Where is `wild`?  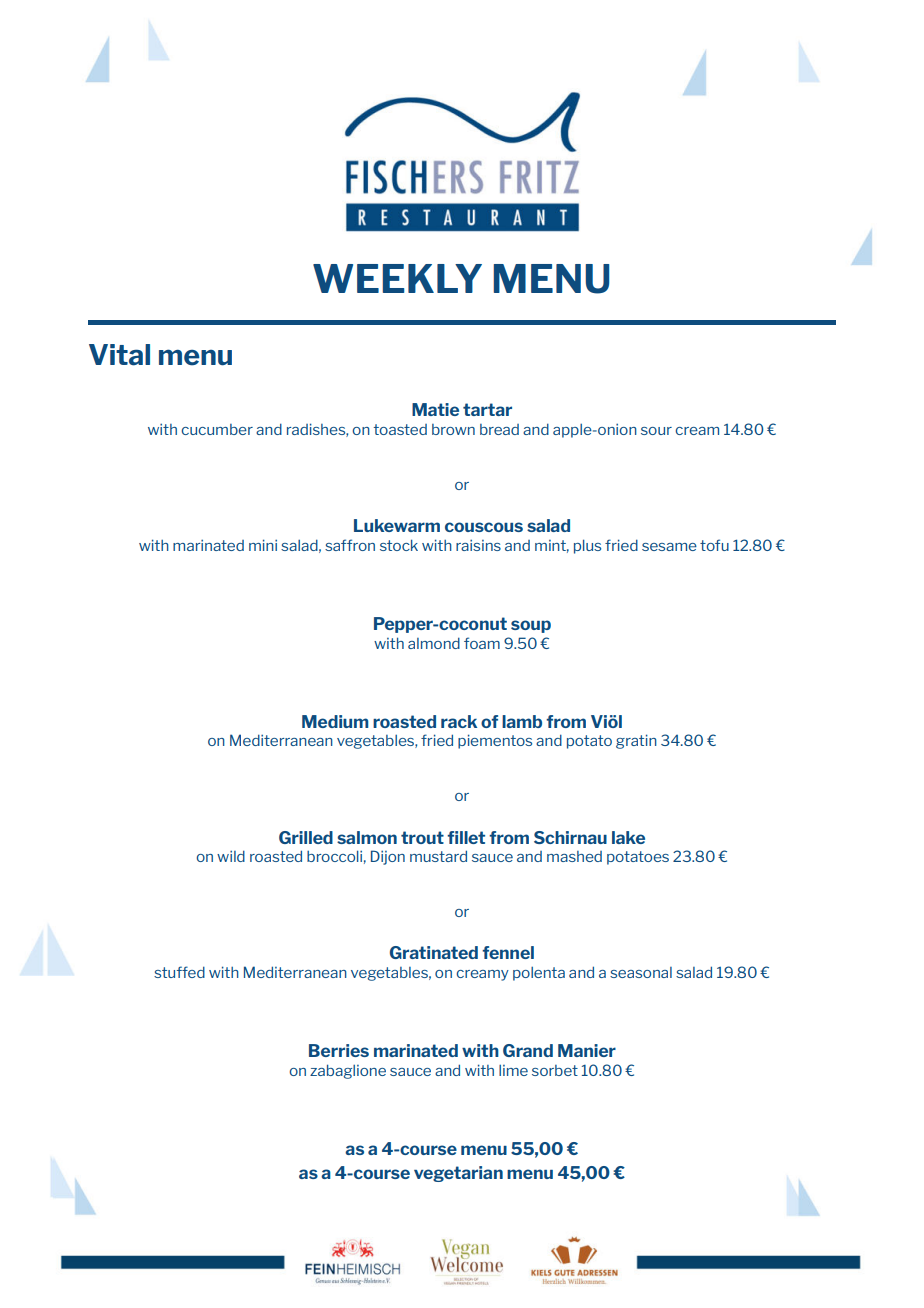
wild is located at coordinates (231, 856).
